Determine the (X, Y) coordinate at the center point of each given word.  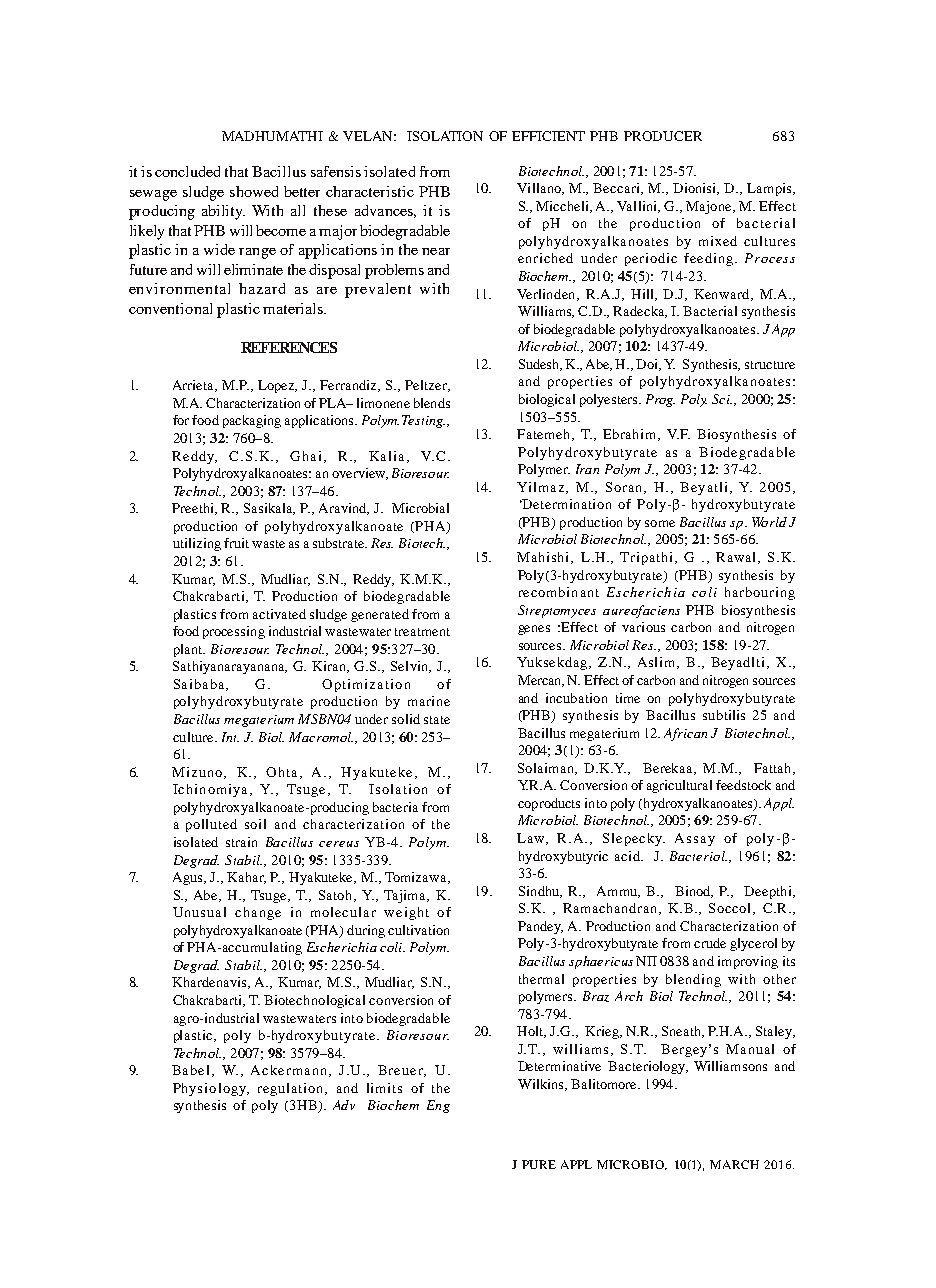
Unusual (199, 912)
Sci (722, 399)
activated (279, 614)
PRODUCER (663, 136)
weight (406, 913)
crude (710, 943)
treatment (422, 632)
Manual (750, 1049)
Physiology (210, 1089)
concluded (187, 171)
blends (432, 403)
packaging (252, 421)
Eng (438, 1106)
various (643, 627)
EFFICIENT (548, 136)
